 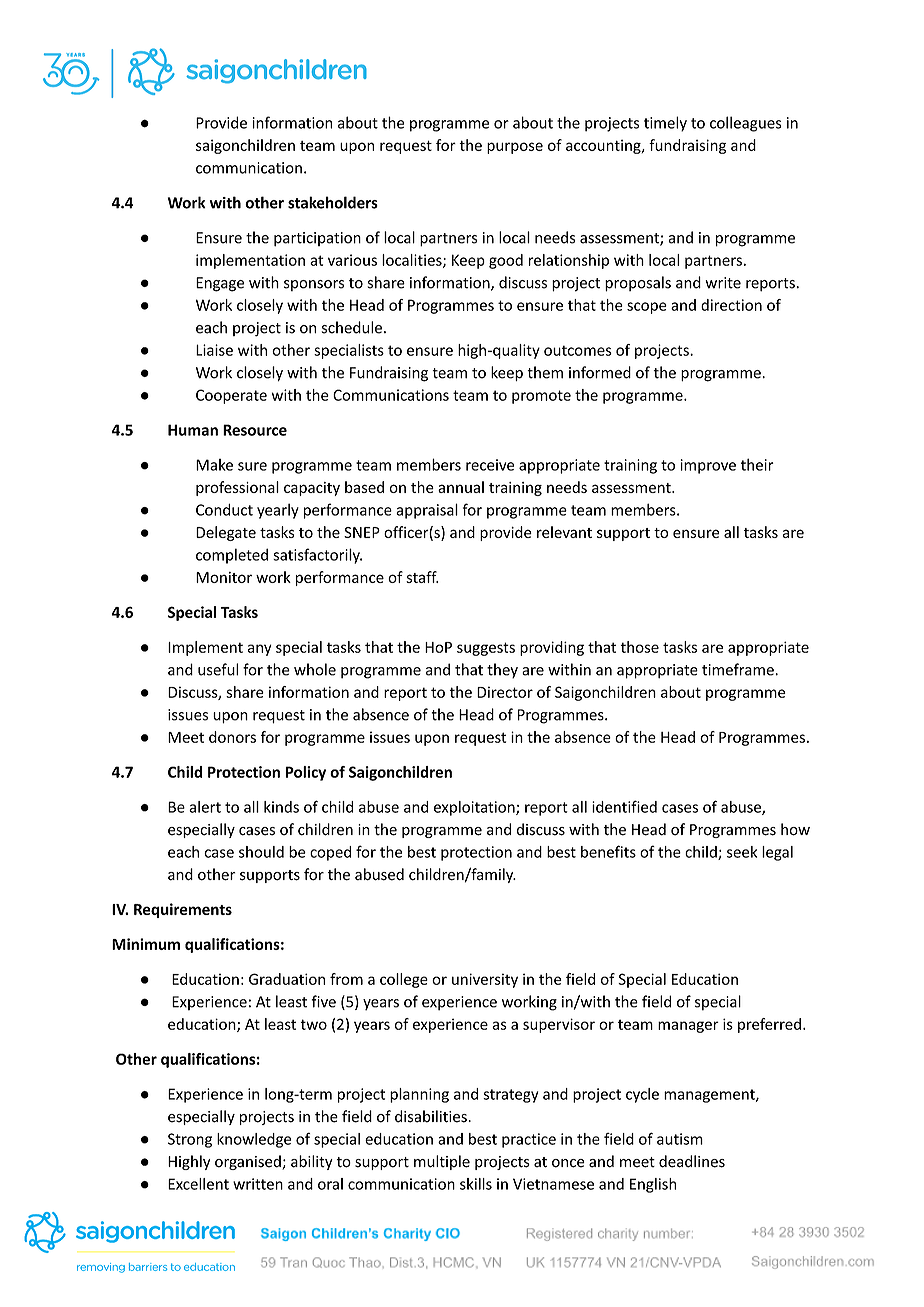 I want to click on Requirements, so click(x=183, y=910).
